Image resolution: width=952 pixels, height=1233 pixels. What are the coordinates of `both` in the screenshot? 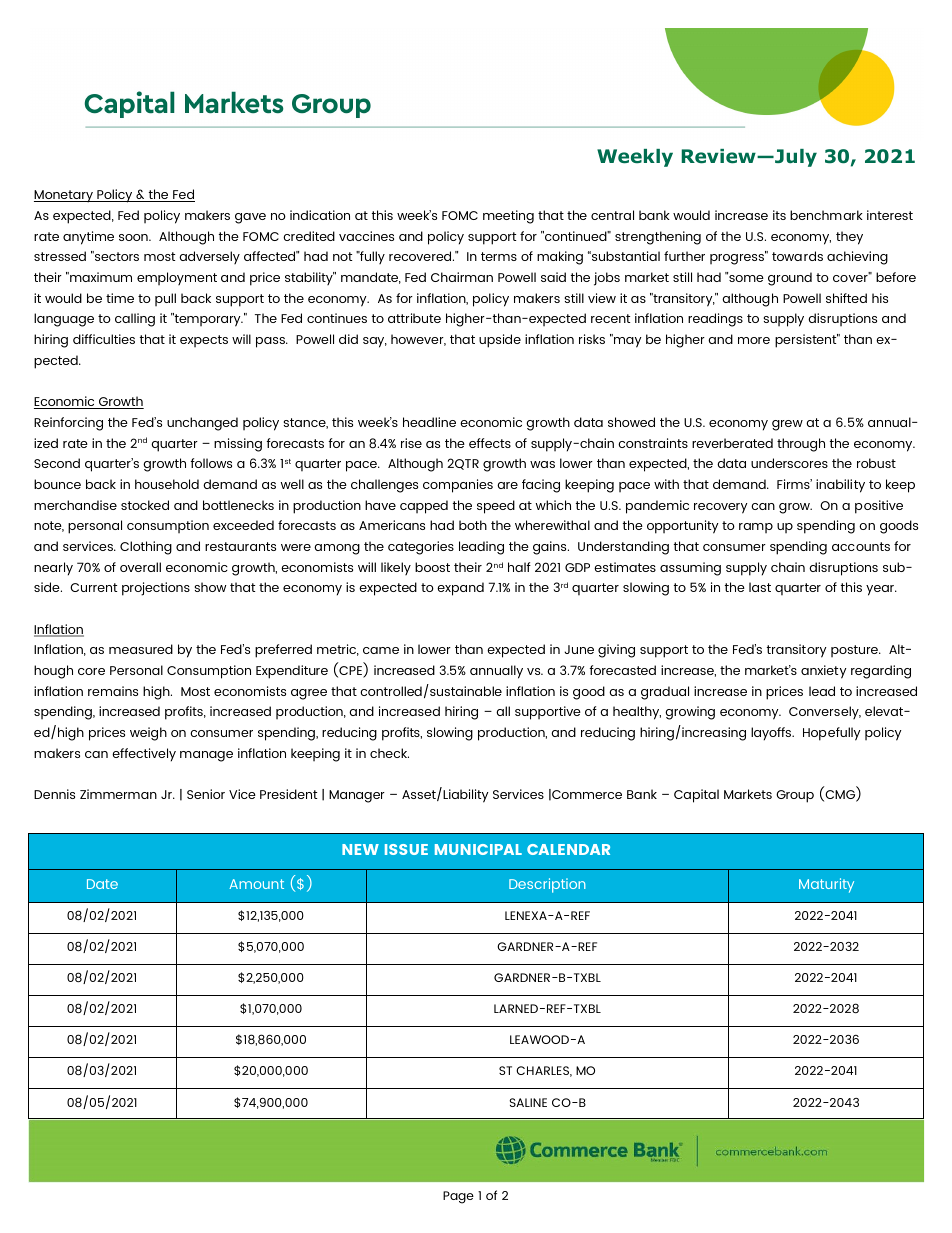 It's located at (473, 525).
